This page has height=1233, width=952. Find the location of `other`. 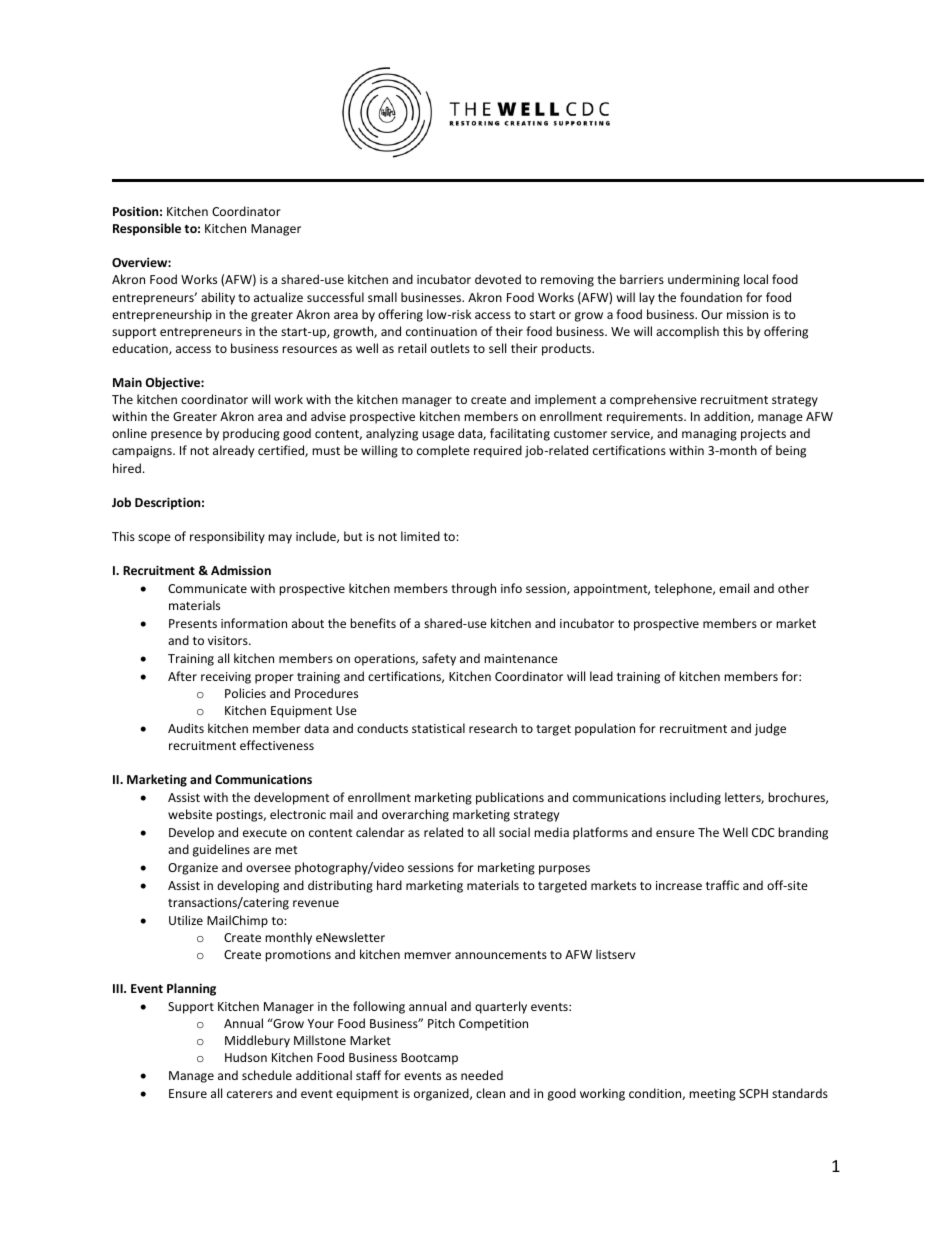

other is located at coordinates (793, 588).
